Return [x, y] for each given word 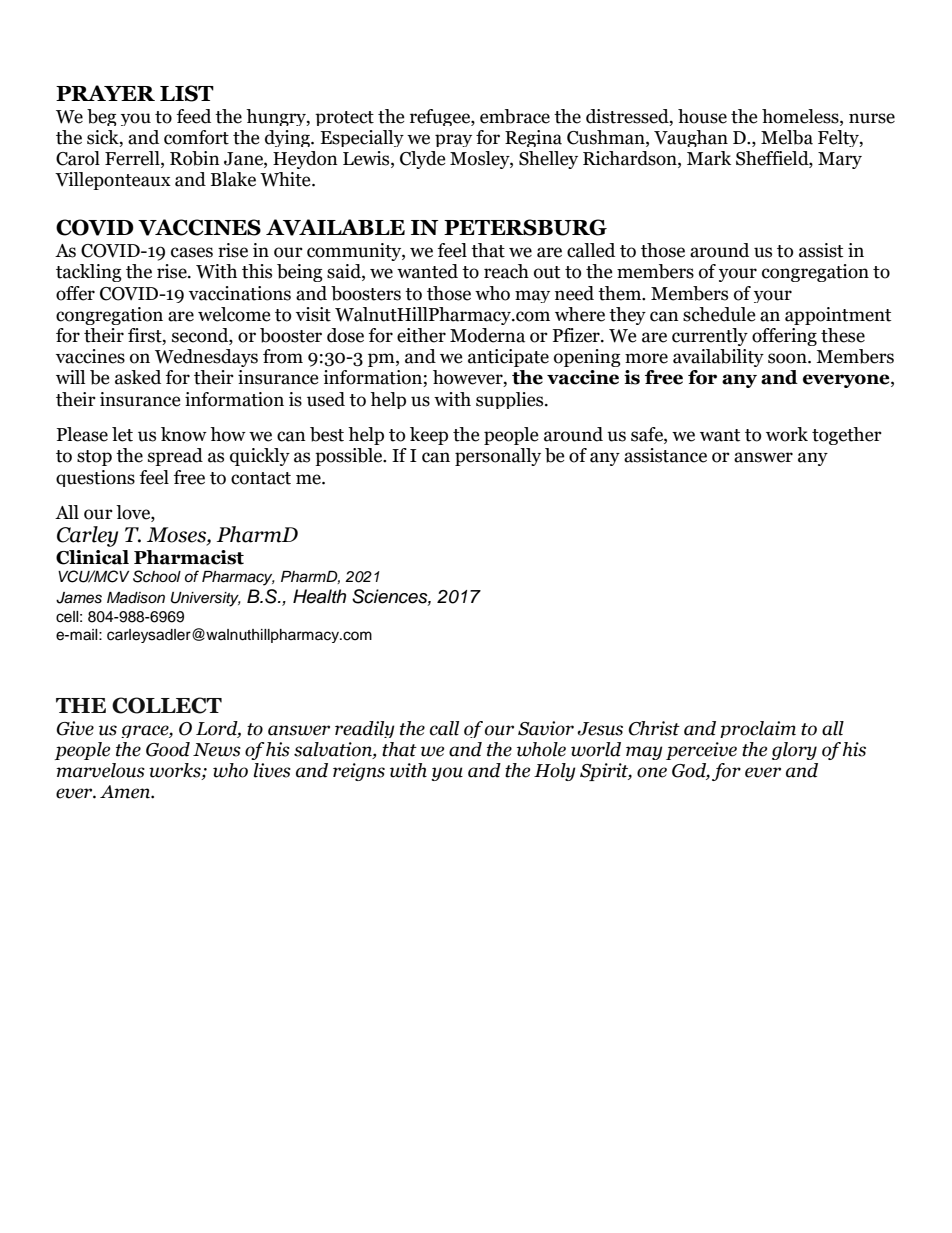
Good [168, 749]
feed [194, 116]
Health [319, 596]
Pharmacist [189, 557]
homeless [801, 116]
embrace [515, 116]
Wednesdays [206, 358]
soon [788, 358]
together [847, 436]
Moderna [487, 335]
